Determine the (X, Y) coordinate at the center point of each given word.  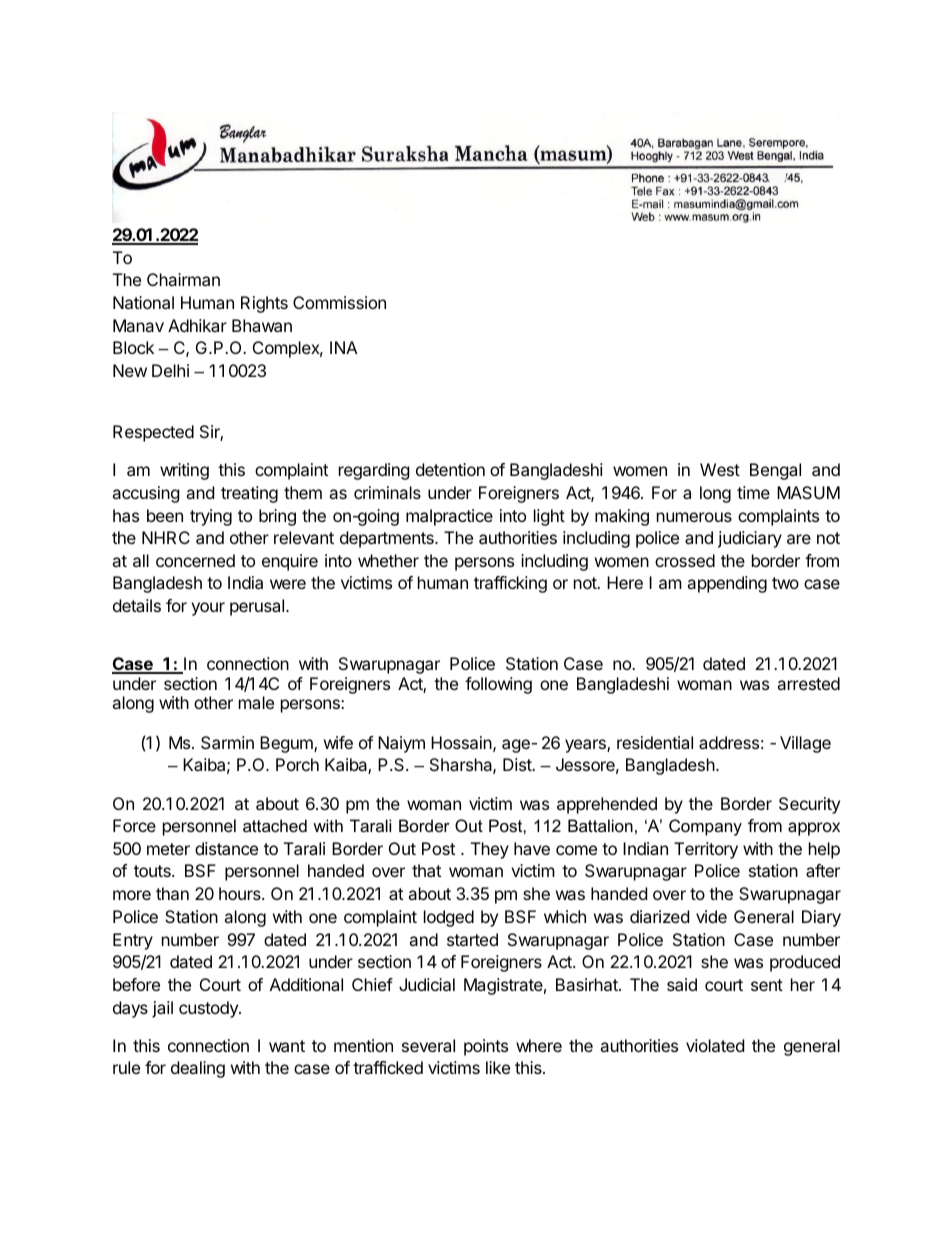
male (256, 702)
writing (184, 471)
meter (168, 849)
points (486, 1047)
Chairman (183, 279)
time (753, 492)
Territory (706, 850)
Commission (339, 302)
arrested (808, 683)
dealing (198, 1069)
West (720, 469)
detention (450, 469)
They (490, 850)
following (498, 685)
